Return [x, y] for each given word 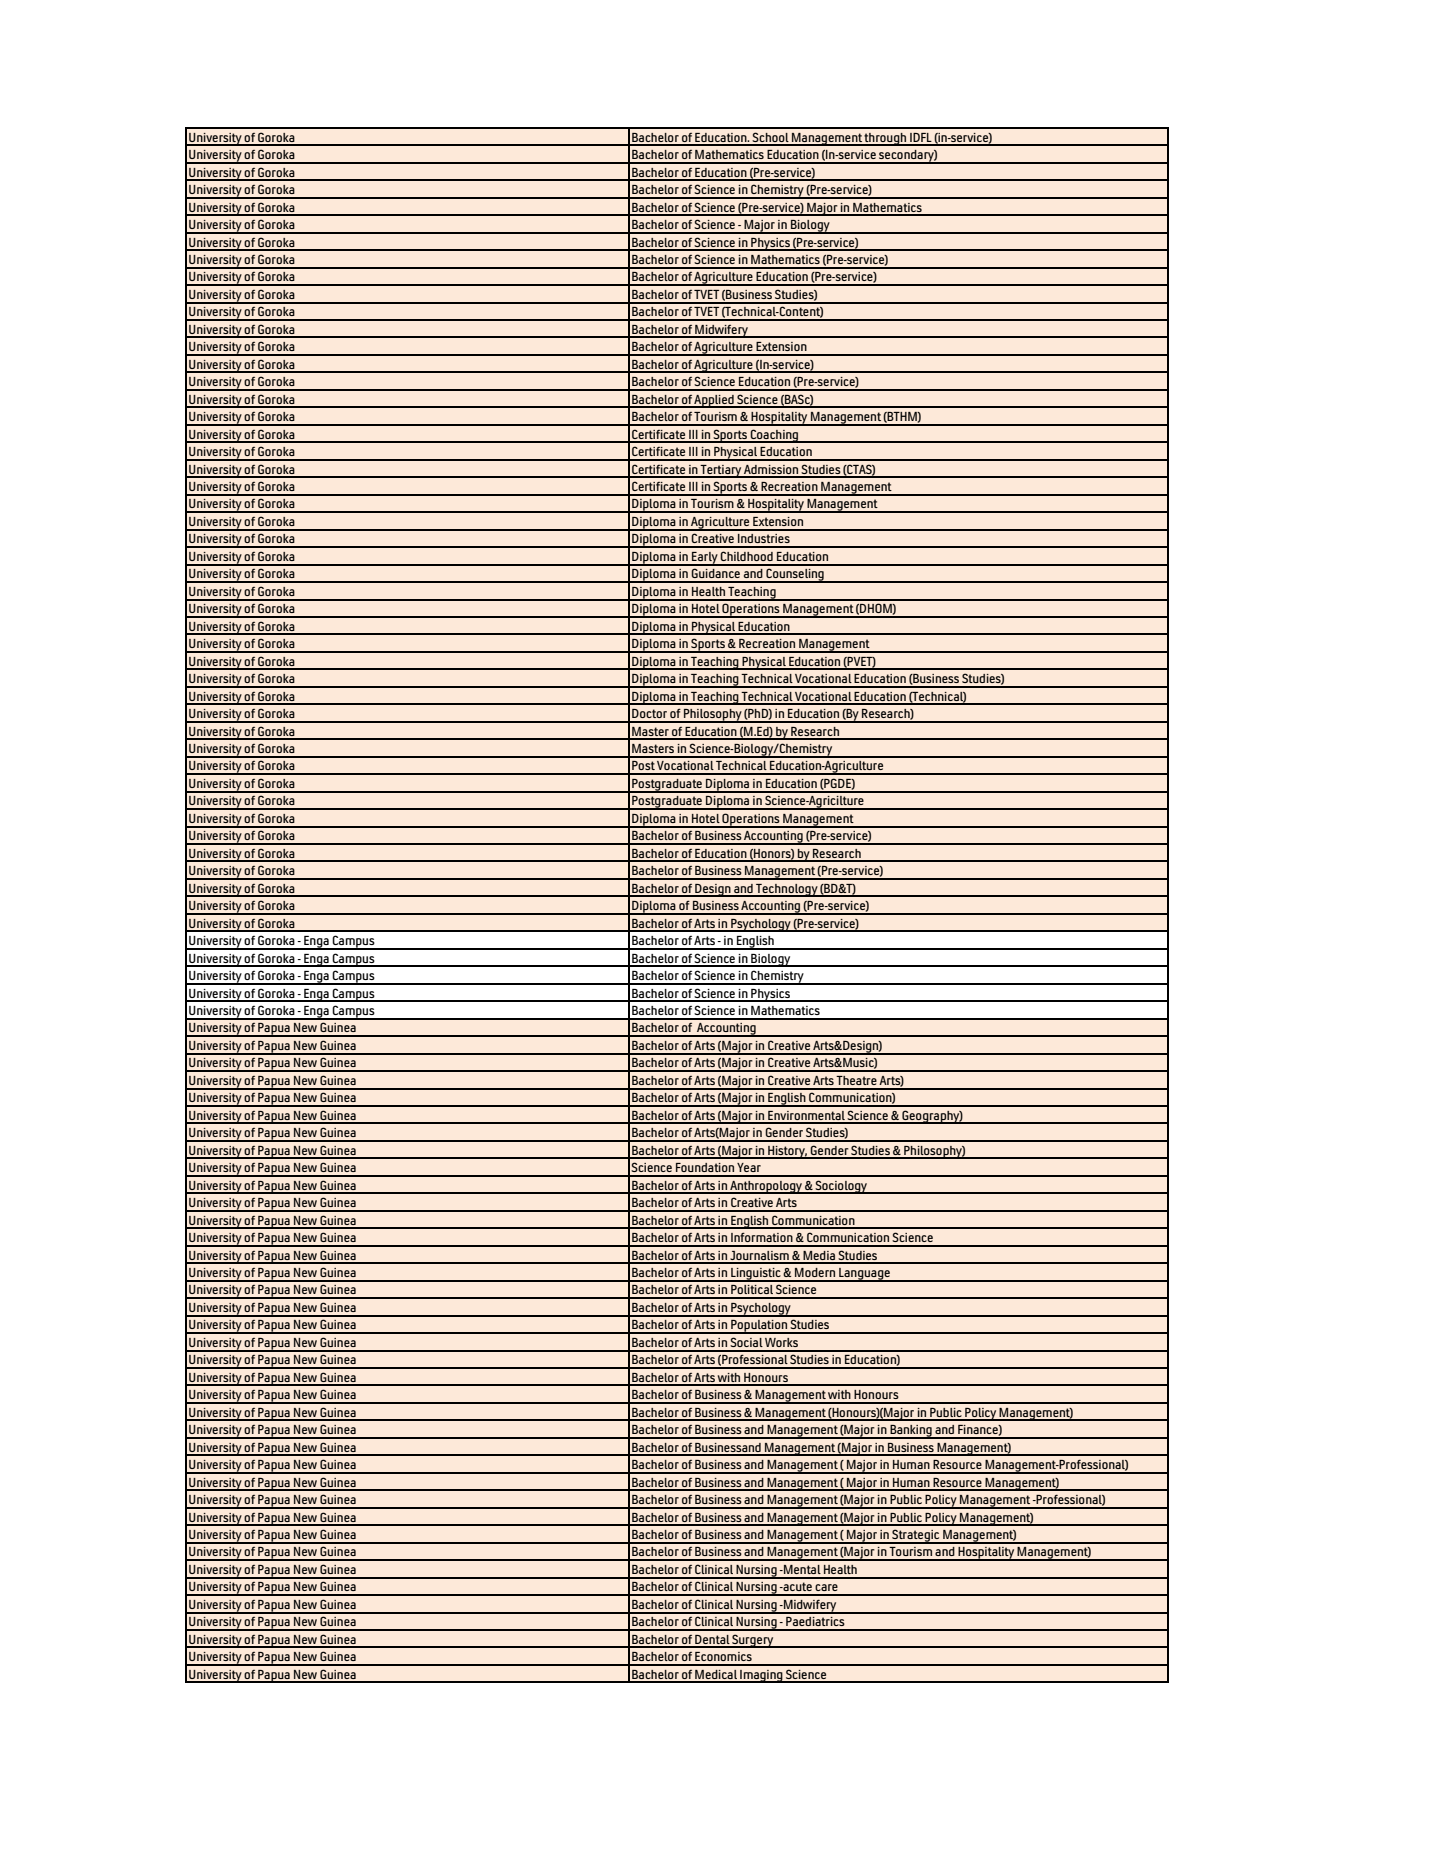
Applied [714, 401]
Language [864, 1275]
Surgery [753, 1641]
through [886, 139]
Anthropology [766, 1187]
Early [705, 559]
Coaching [775, 436]
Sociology [841, 1187]
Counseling [795, 575]
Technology [787, 890]
